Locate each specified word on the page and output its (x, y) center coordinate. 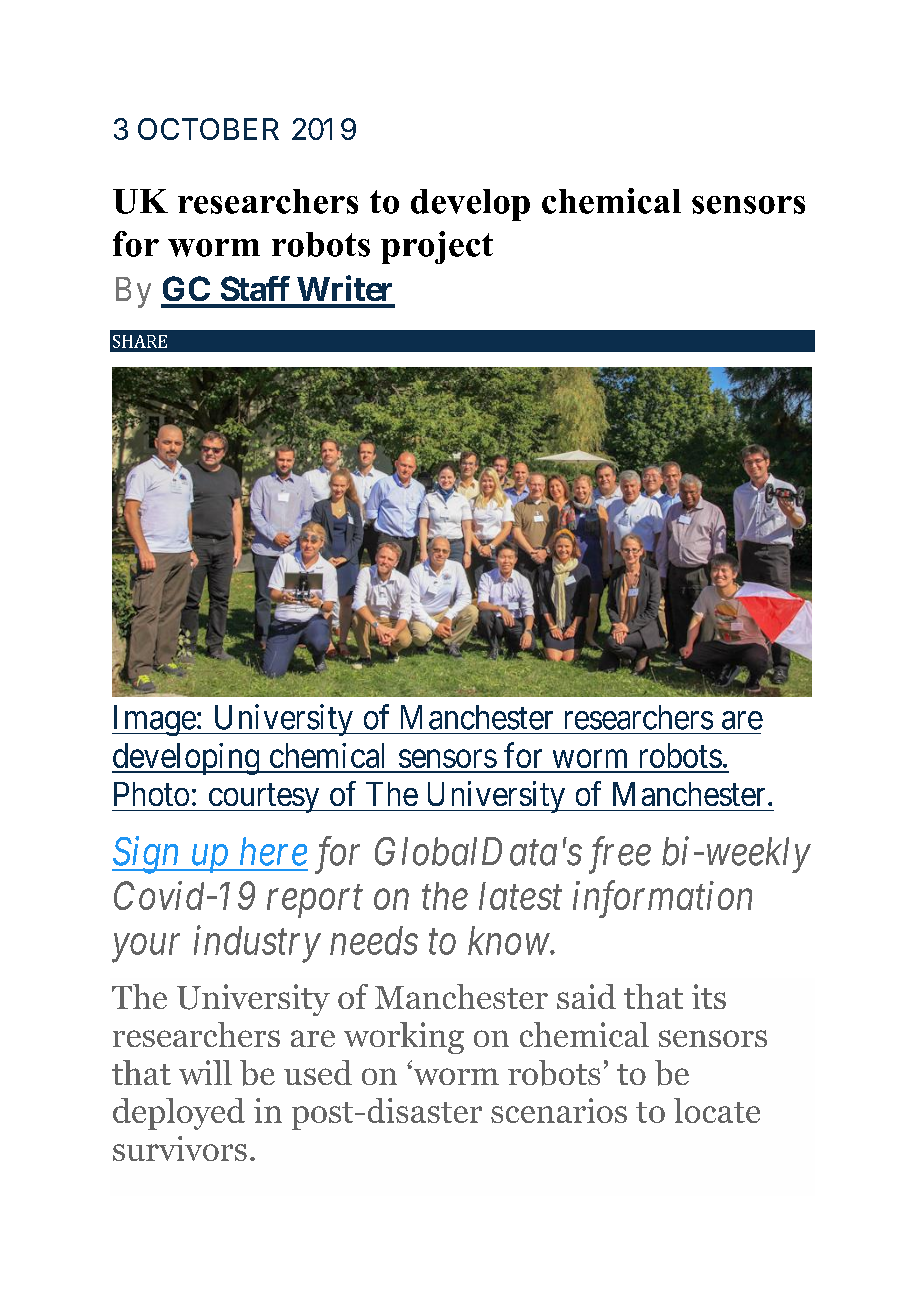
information (662, 899)
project (437, 247)
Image (154, 720)
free (620, 855)
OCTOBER (208, 129)
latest (520, 896)
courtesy (264, 798)
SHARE (140, 341)
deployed (179, 1114)
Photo (151, 794)
